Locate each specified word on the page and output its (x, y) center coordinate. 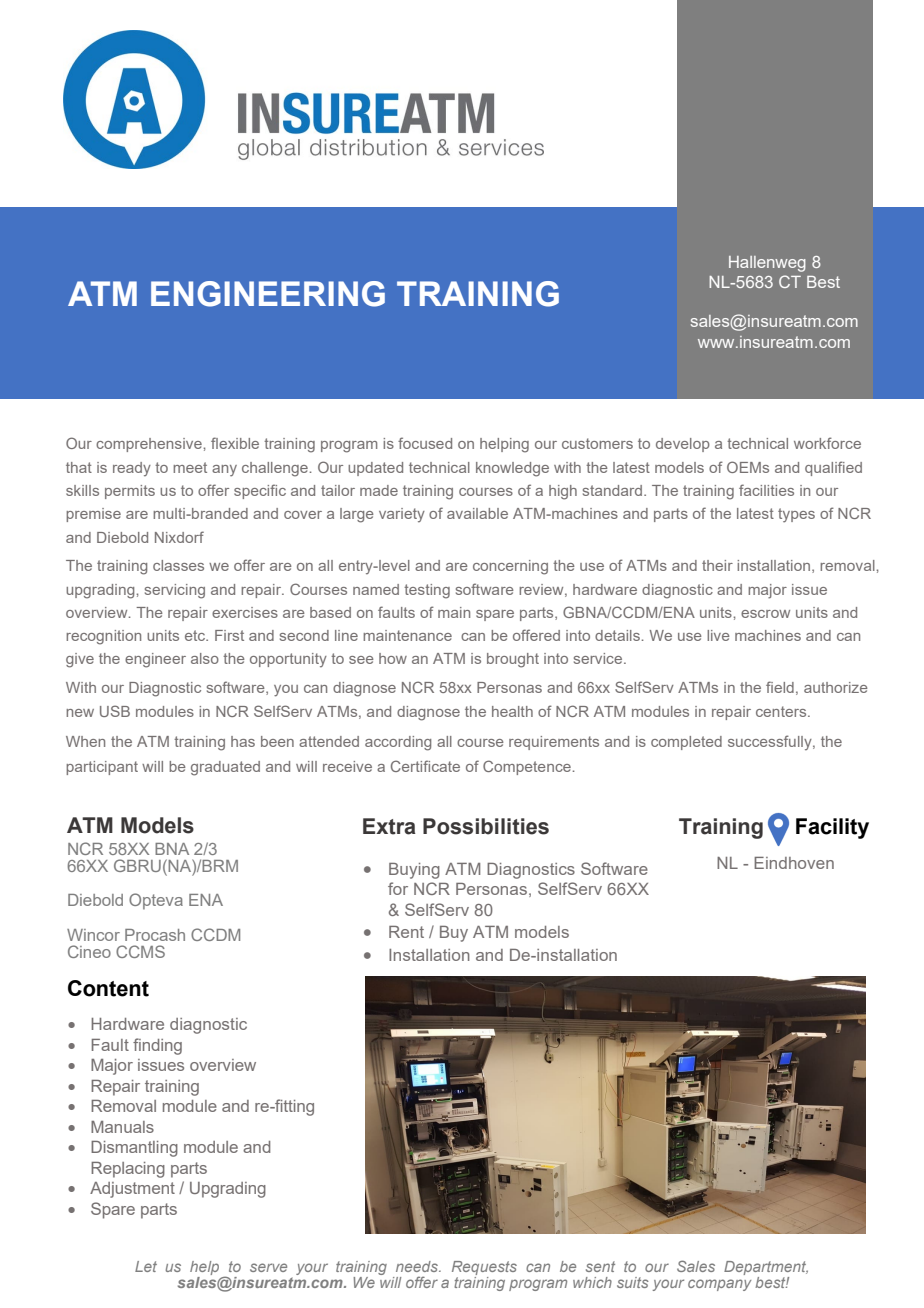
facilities (766, 490)
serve (268, 1267)
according (398, 743)
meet (190, 467)
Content (108, 988)
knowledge (512, 469)
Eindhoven (794, 863)
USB (115, 711)
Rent (406, 932)
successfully (771, 742)
